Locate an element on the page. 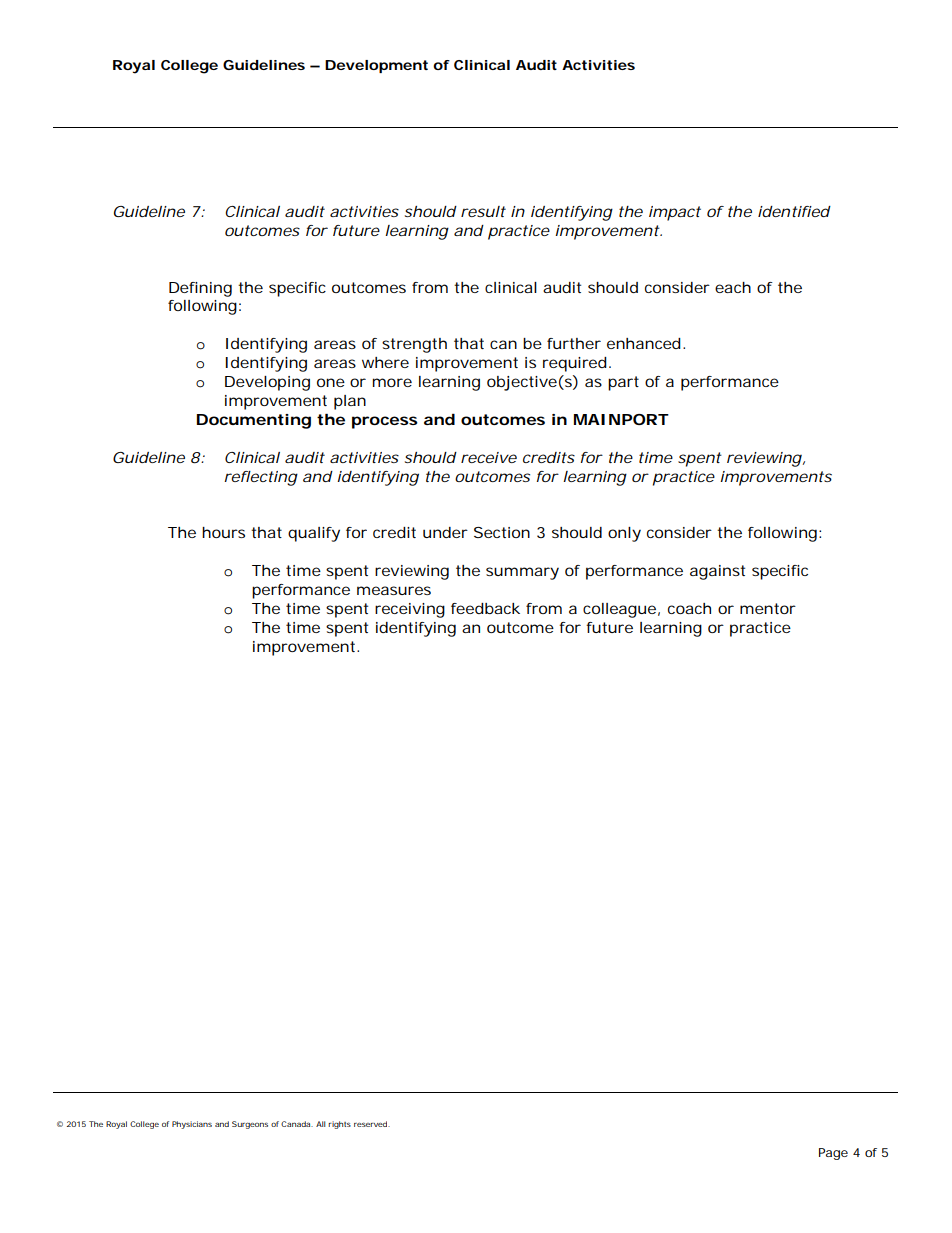 The width and height of the document is (952, 1233). receiving is located at coordinates (410, 610).
